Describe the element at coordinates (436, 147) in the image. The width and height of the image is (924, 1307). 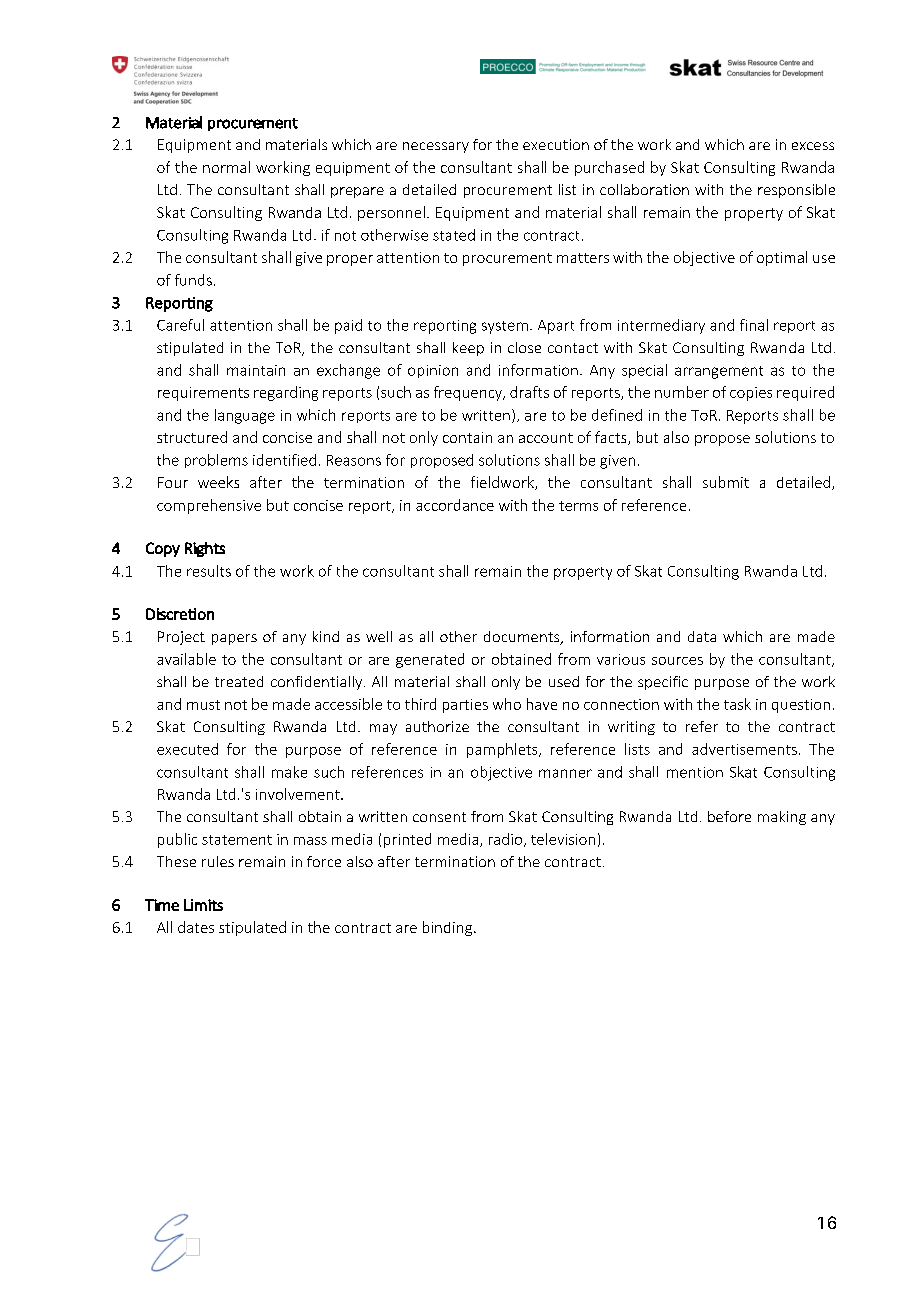
I see `necessary` at that location.
